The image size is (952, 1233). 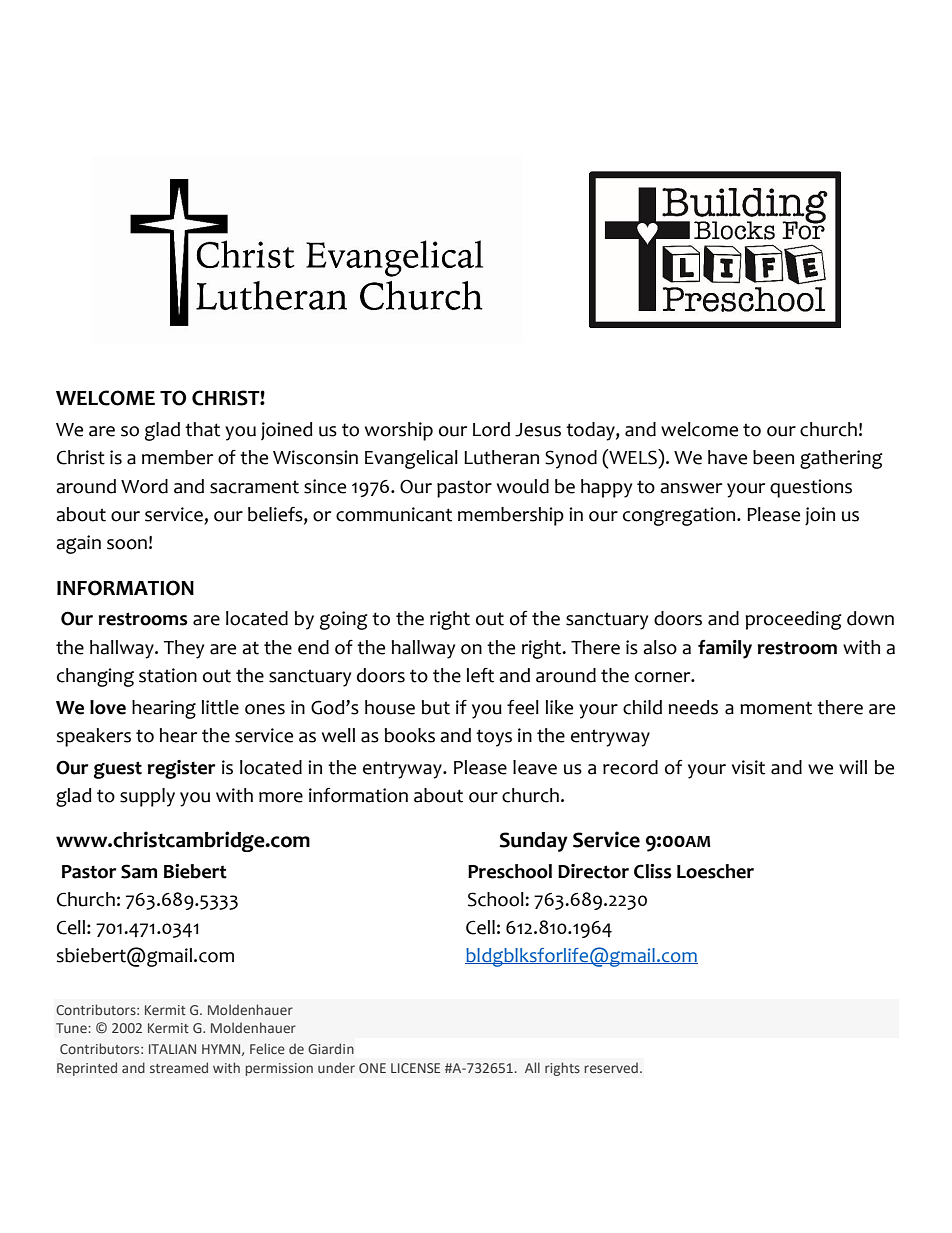 I want to click on Sunday, so click(x=534, y=842).
